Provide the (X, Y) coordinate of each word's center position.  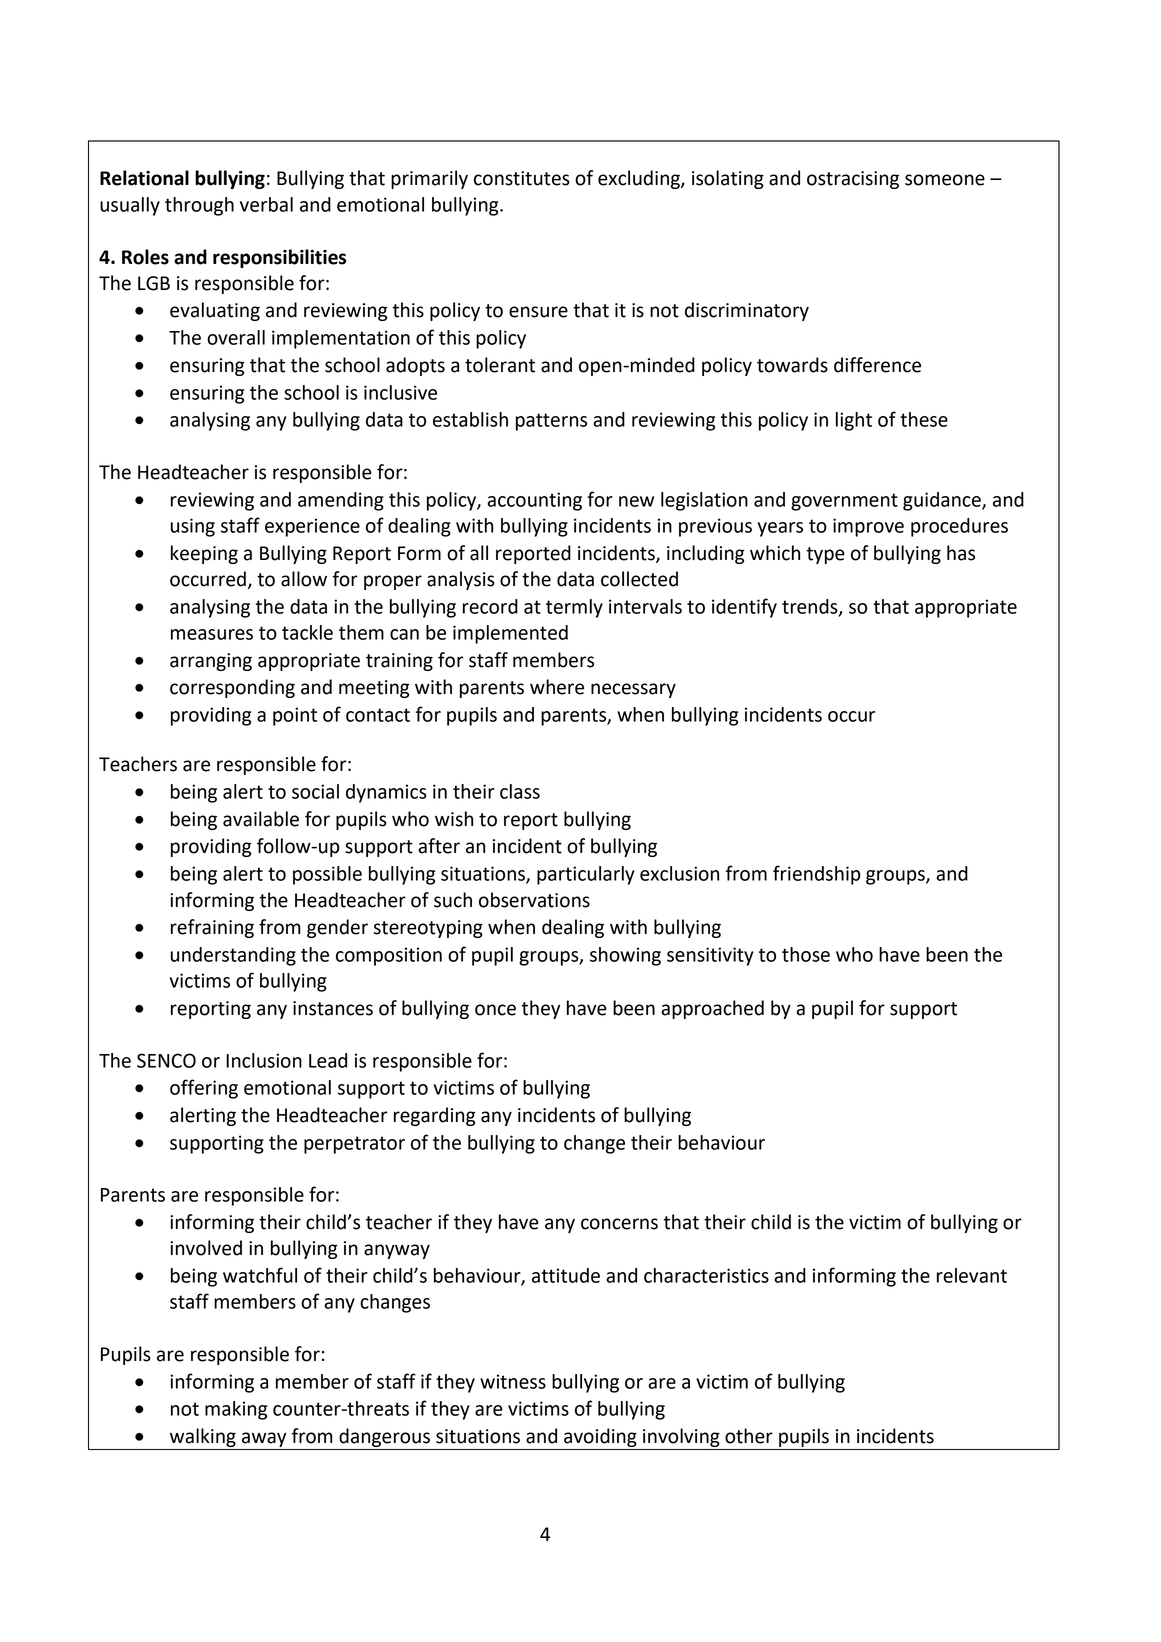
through (199, 206)
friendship (817, 875)
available (261, 819)
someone (945, 180)
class (520, 791)
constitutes (522, 178)
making (236, 1410)
